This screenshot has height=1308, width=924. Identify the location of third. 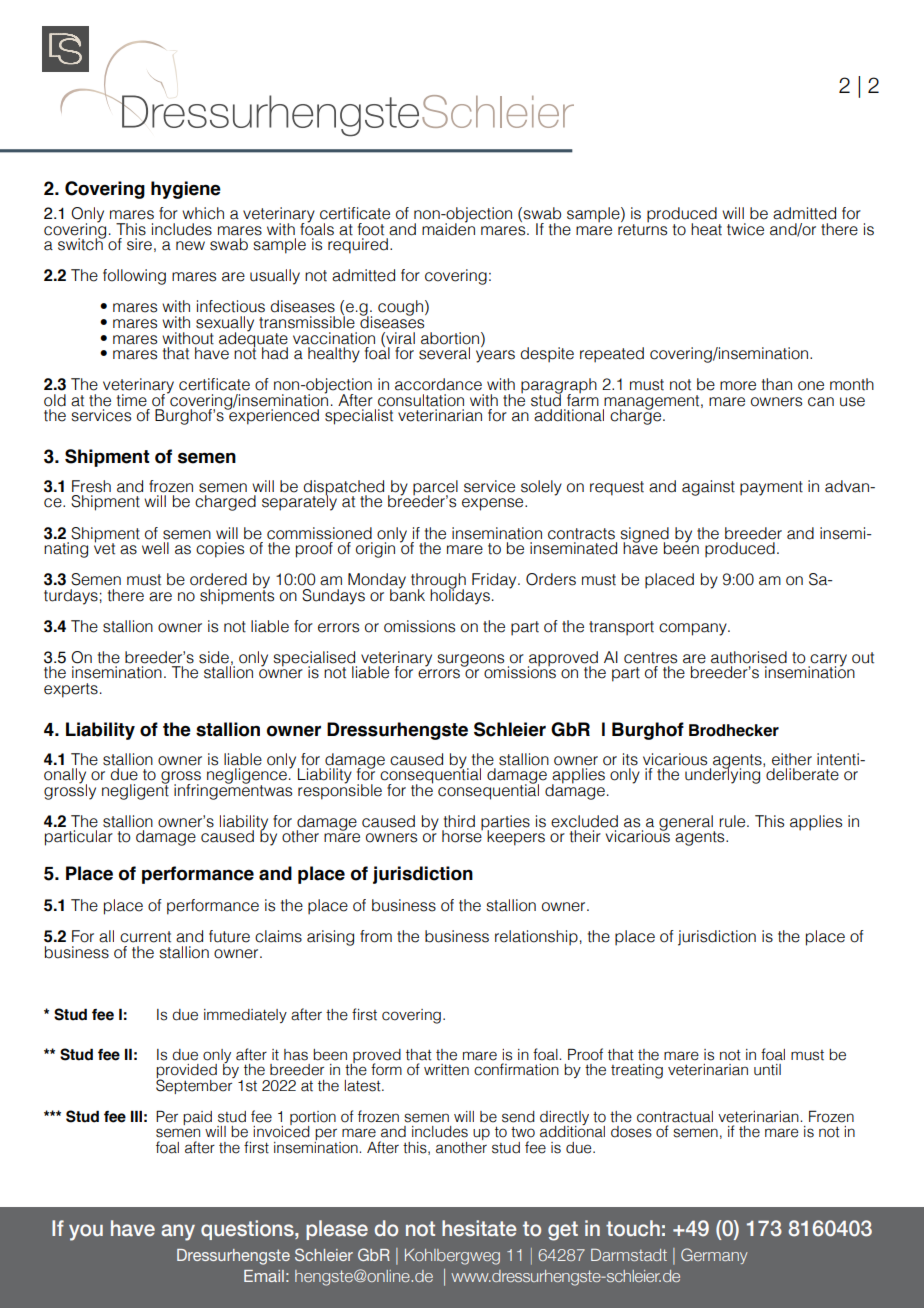
(459, 821).
